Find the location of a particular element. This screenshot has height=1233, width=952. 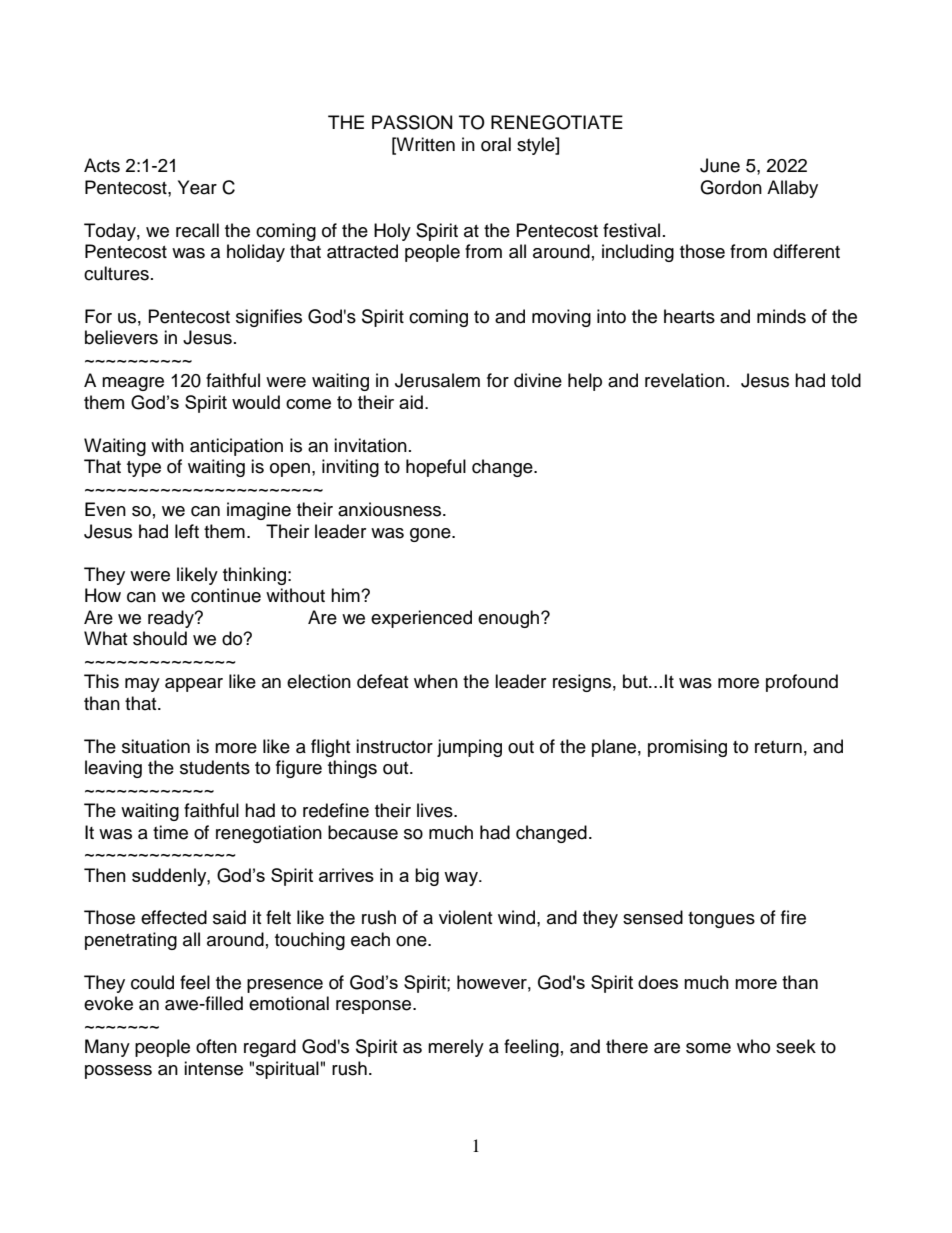

merely is located at coordinates (456, 1048).
